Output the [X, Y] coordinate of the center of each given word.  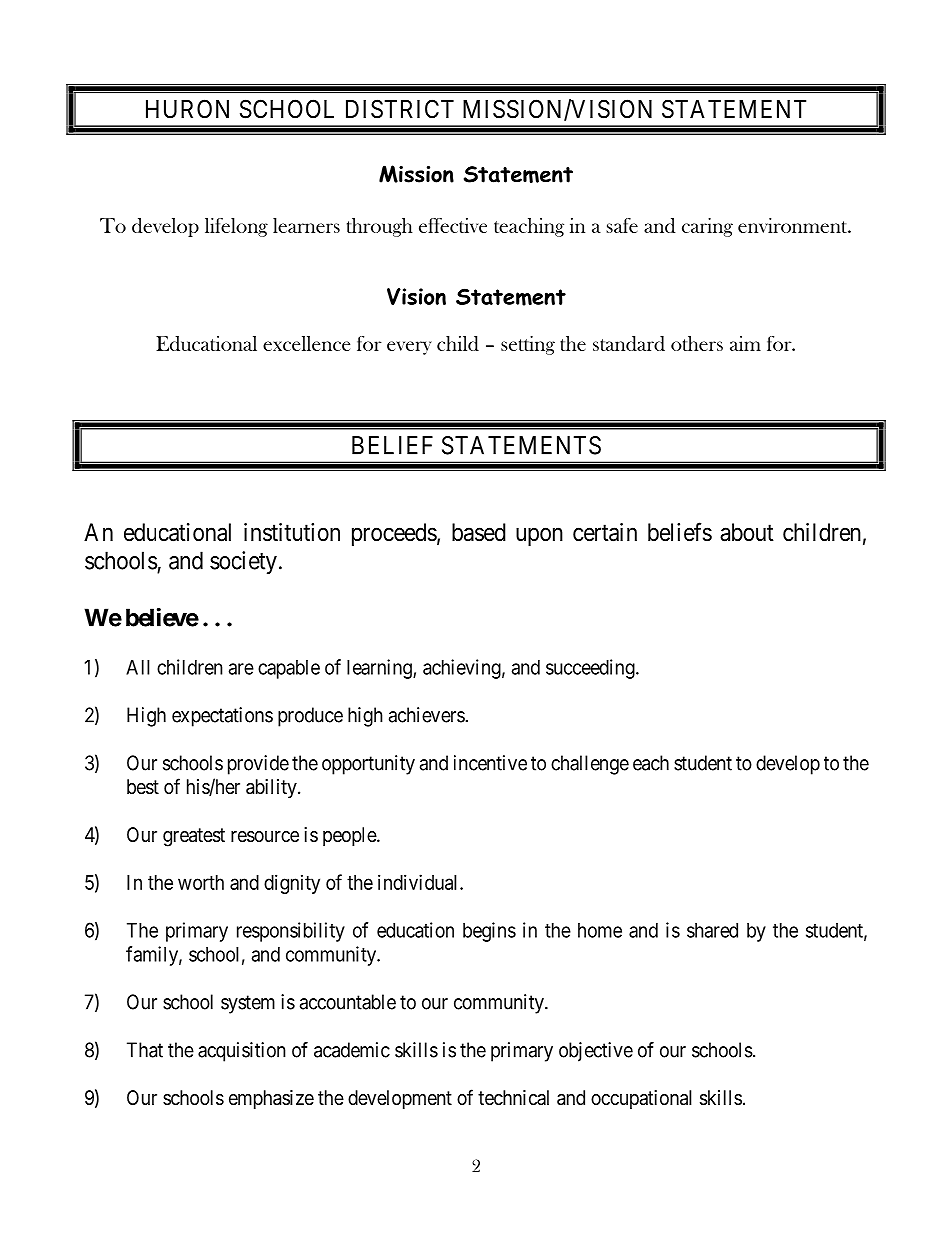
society [243, 563]
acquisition [242, 1052]
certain [605, 532]
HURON [187, 109]
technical [513, 1097]
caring [707, 227]
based [479, 532]
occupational [641, 1099]
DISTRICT [400, 109]
